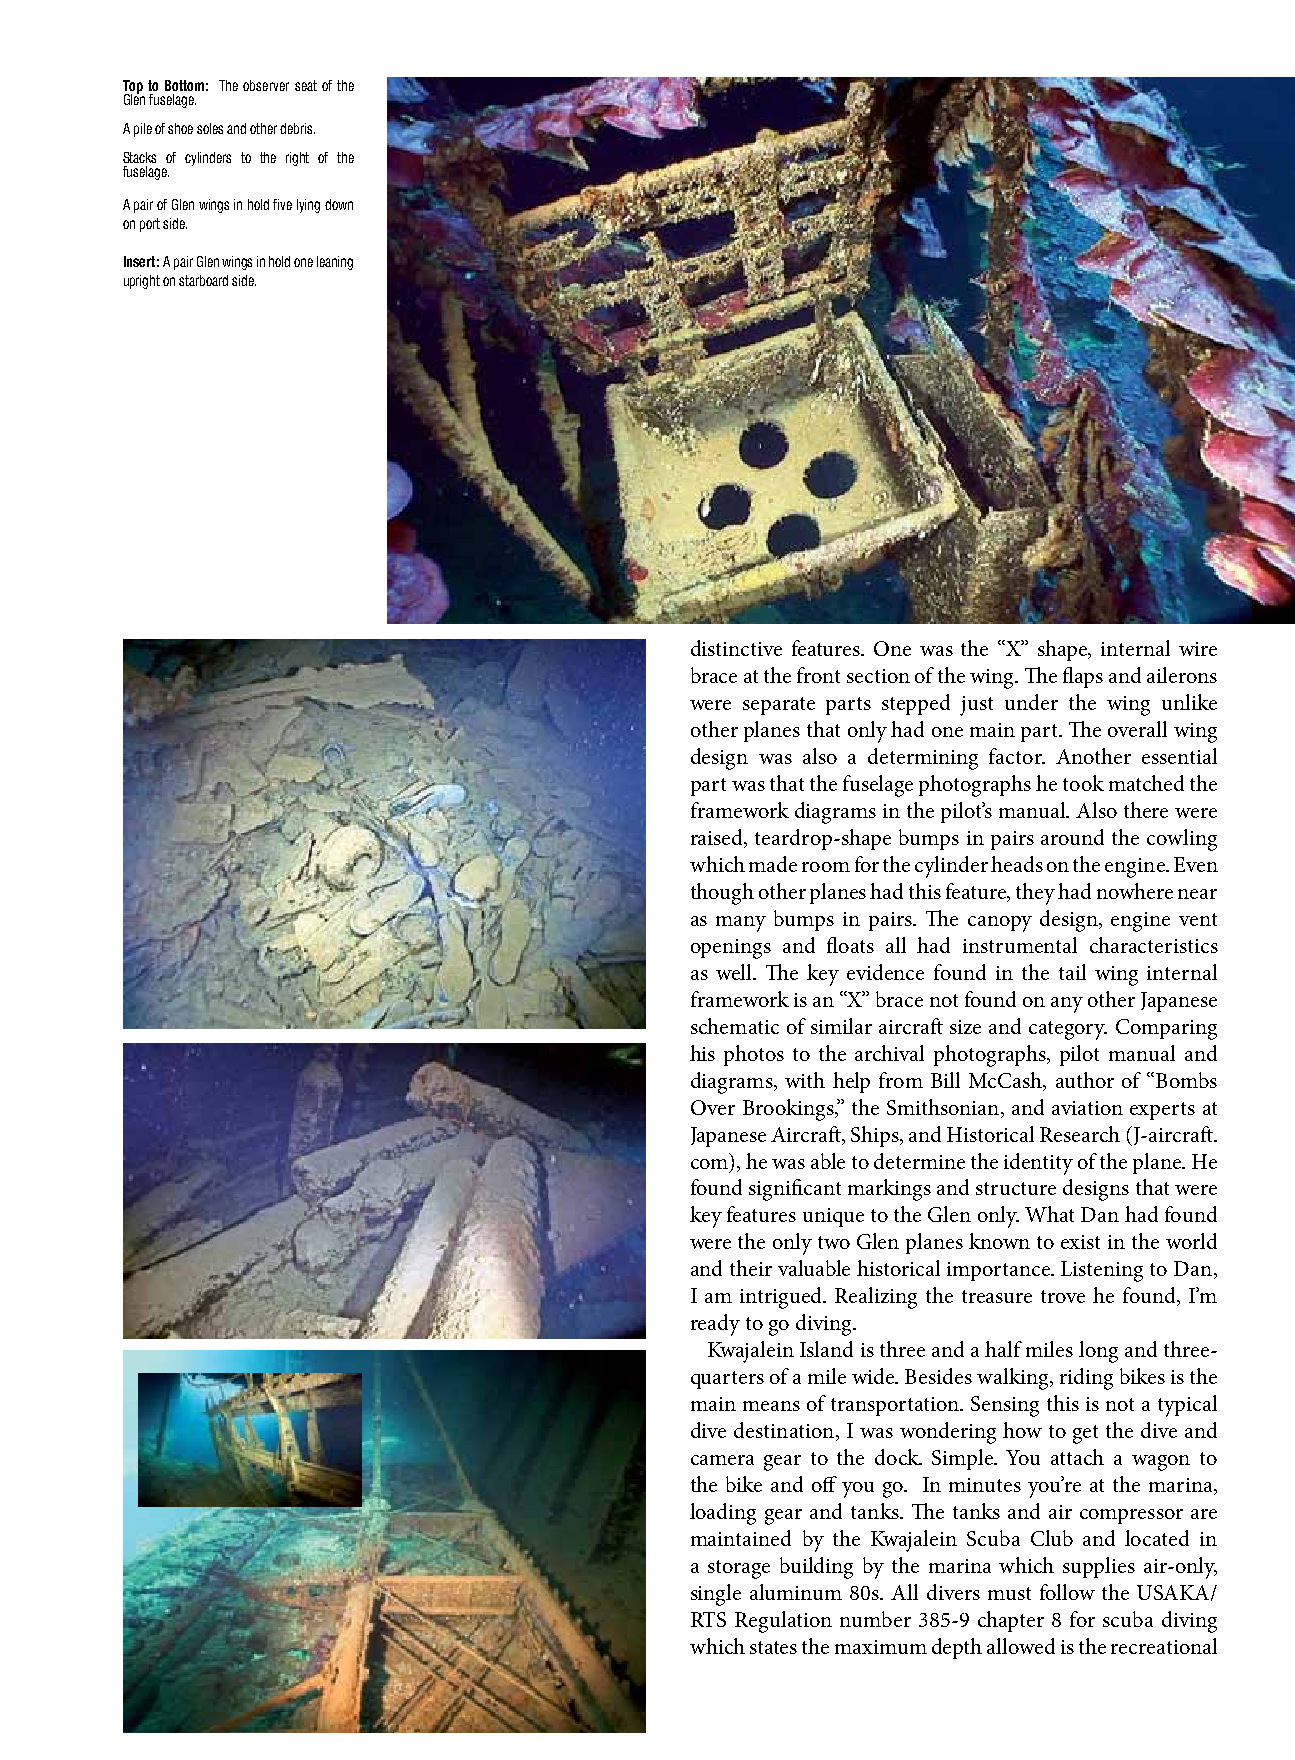 Image resolution: width=1295 pixels, height=1760 pixels. I want to click on single, so click(716, 1595).
